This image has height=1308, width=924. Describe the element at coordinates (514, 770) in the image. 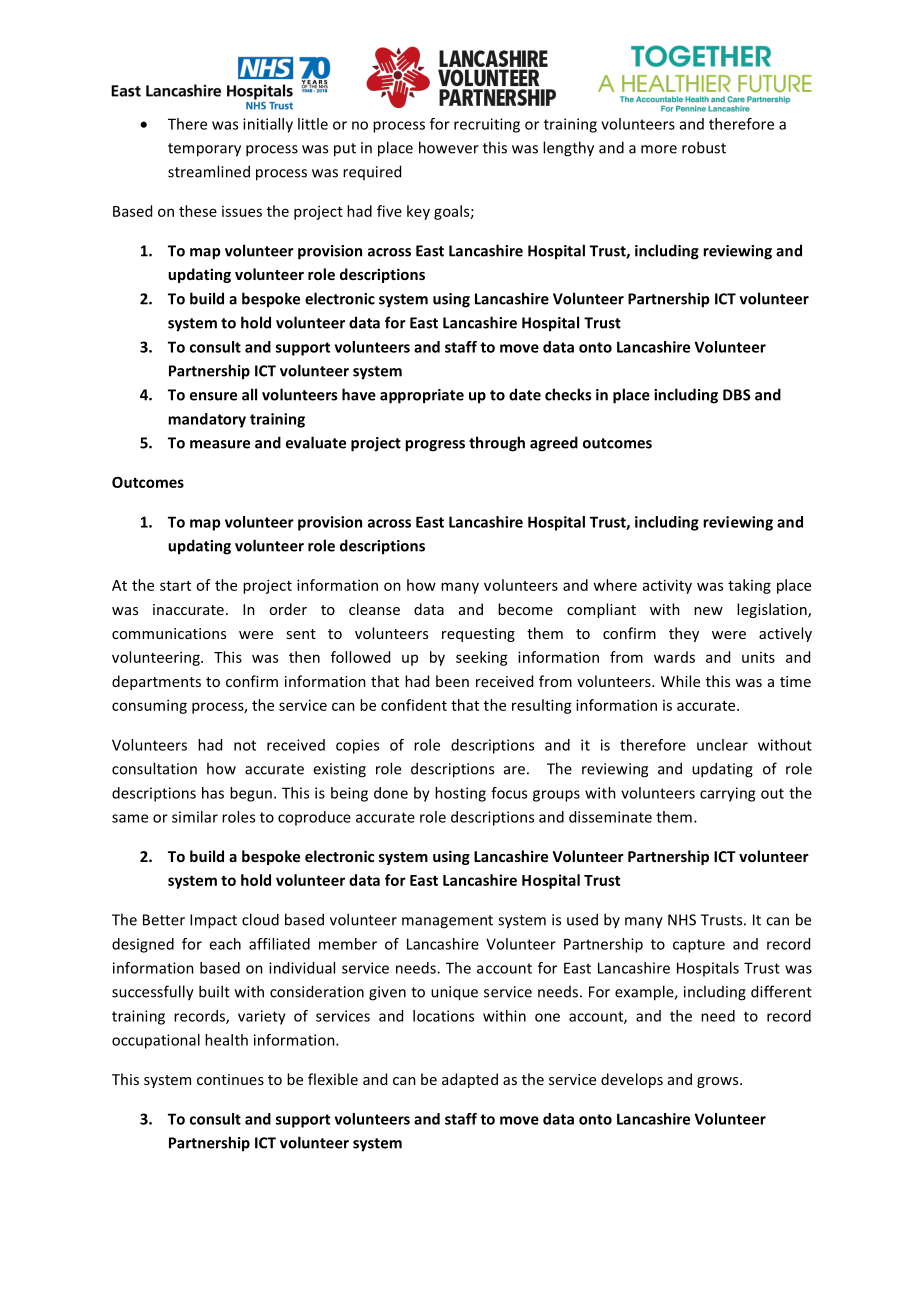

I see `are` at that location.
